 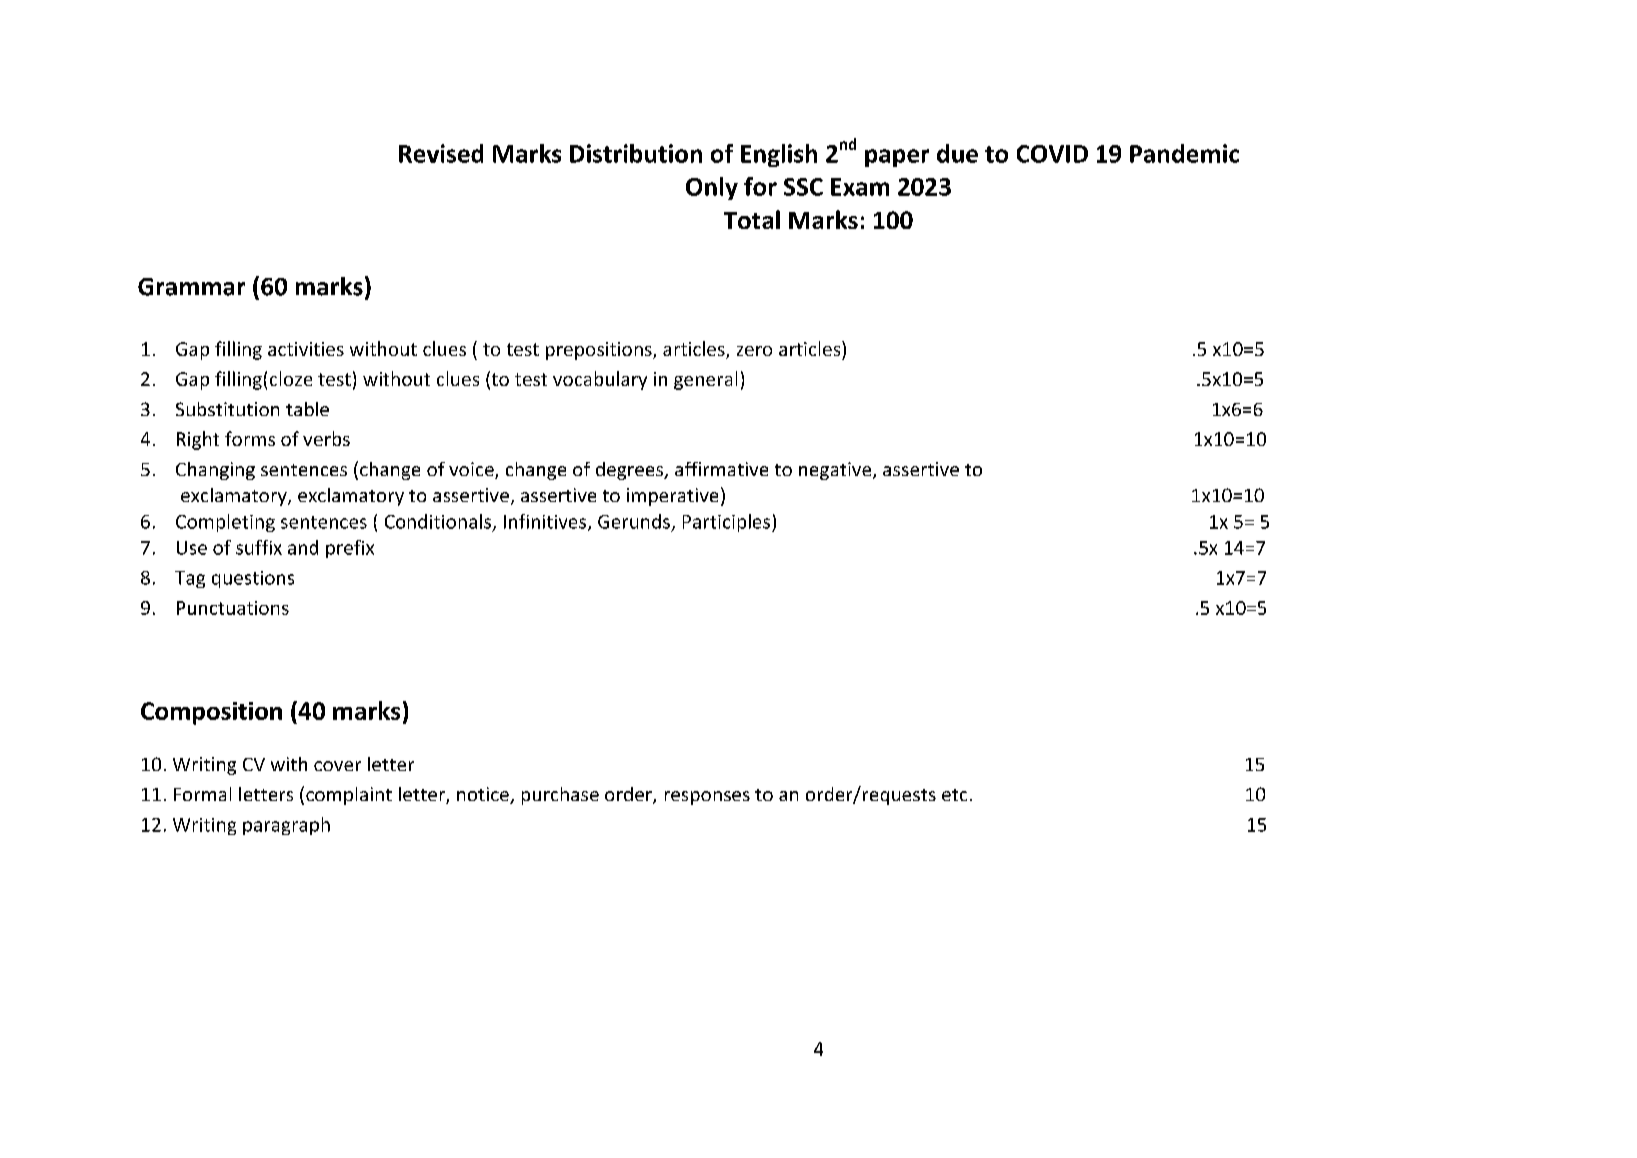 What do you see at coordinates (954, 795) in the document?
I see `etc` at bounding box center [954, 795].
